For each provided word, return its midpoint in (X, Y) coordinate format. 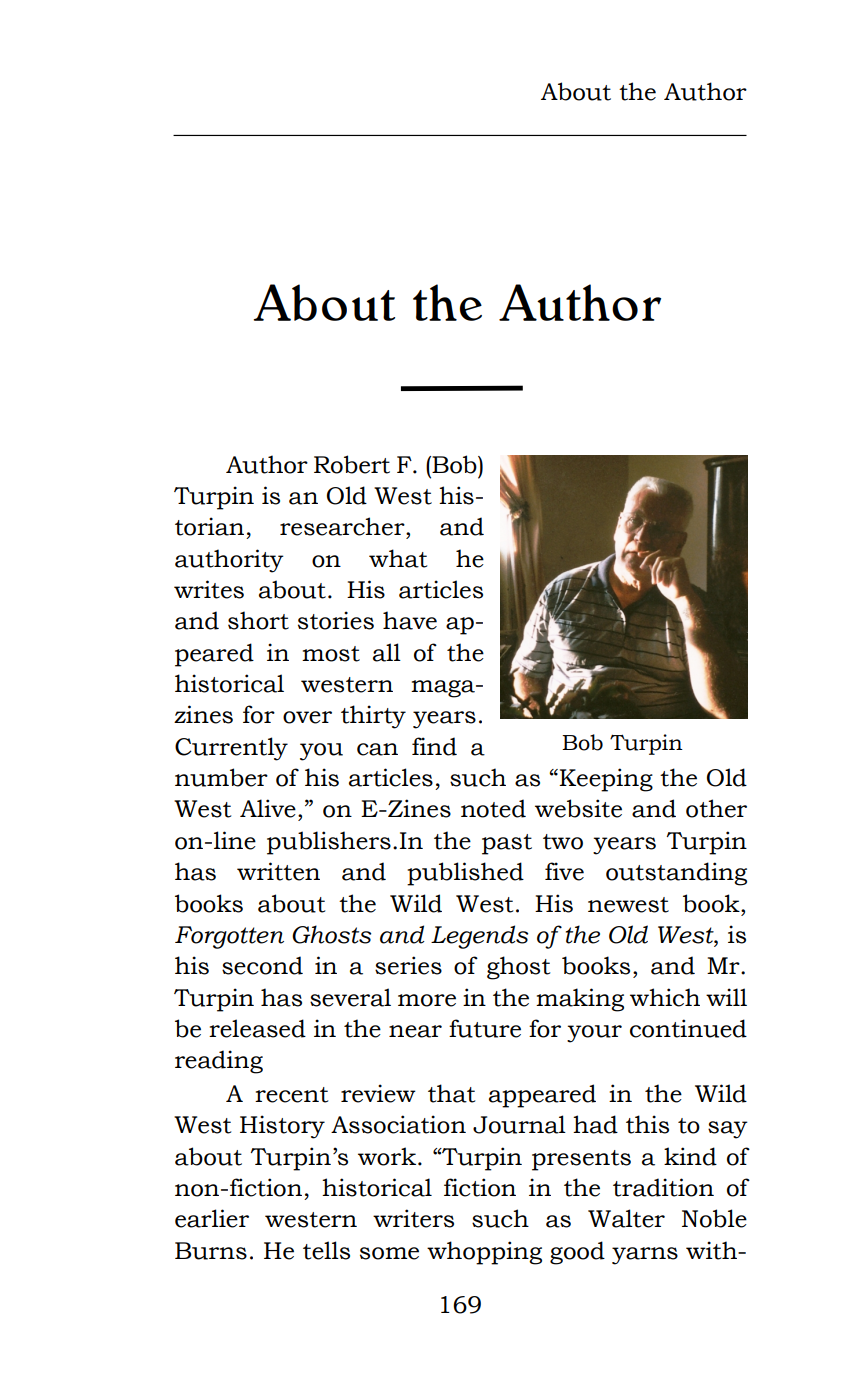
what (398, 558)
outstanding (676, 874)
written (278, 871)
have (410, 620)
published (465, 874)
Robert (352, 464)
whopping (484, 1253)
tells (326, 1250)
